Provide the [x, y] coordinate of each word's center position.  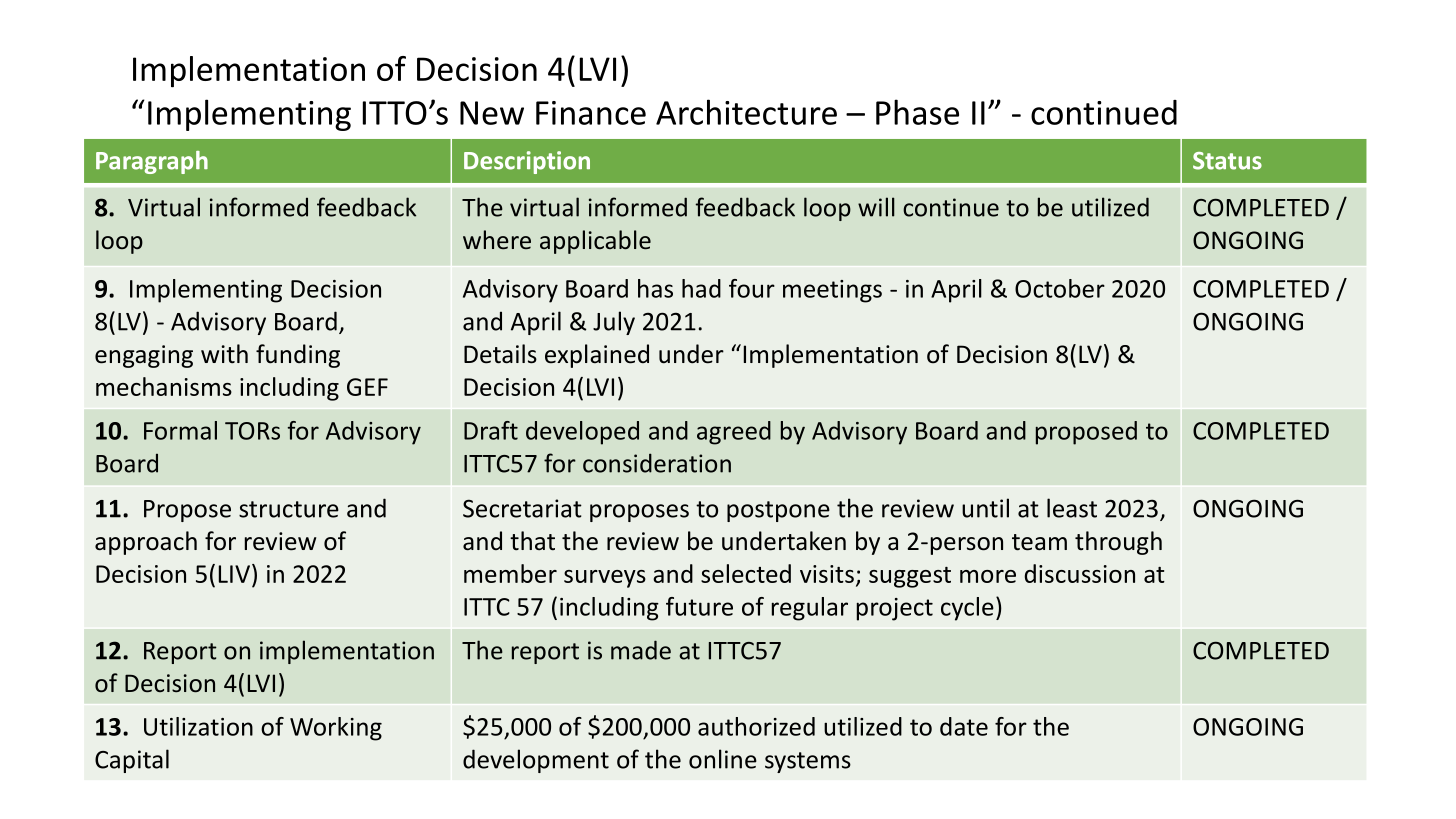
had [701, 288]
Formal [180, 430]
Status [1227, 161]
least [1072, 508]
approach [146, 543]
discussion [1080, 573]
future [699, 606]
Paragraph [152, 162]
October [1060, 288]
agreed [734, 433]
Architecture [746, 112]
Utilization [198, 726]
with [224, 354]
